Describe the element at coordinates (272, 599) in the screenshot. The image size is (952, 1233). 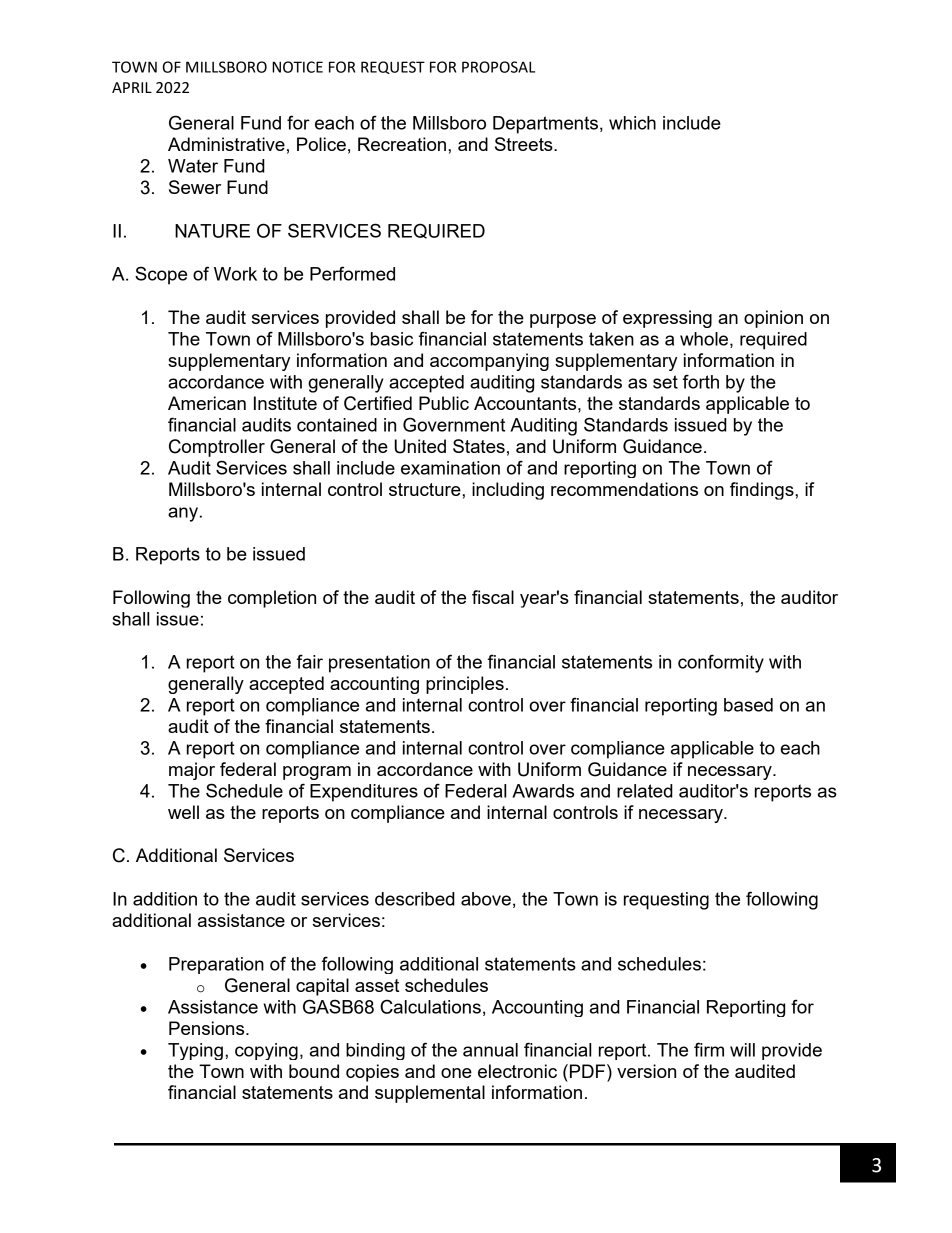
I see `completion` at that location.
